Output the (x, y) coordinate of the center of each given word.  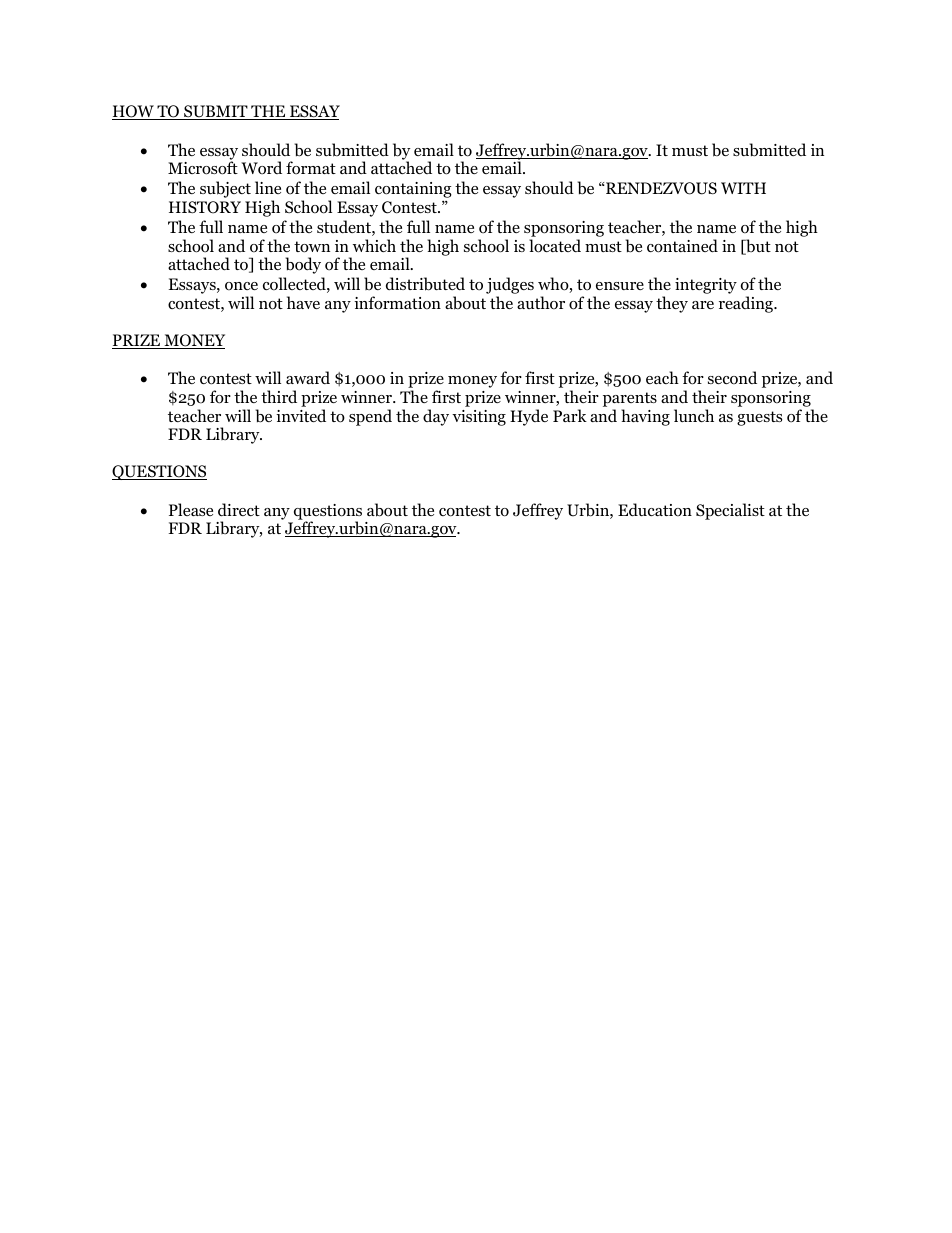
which (374, 245)
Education (655, 510)
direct (239, 510)
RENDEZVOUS (660, 188)
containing (413, 190)
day (436, 417)
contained (682, 246)
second (732, 378)
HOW (134, 112)
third (279, 396)
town (312, 247)
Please (191, 509)
